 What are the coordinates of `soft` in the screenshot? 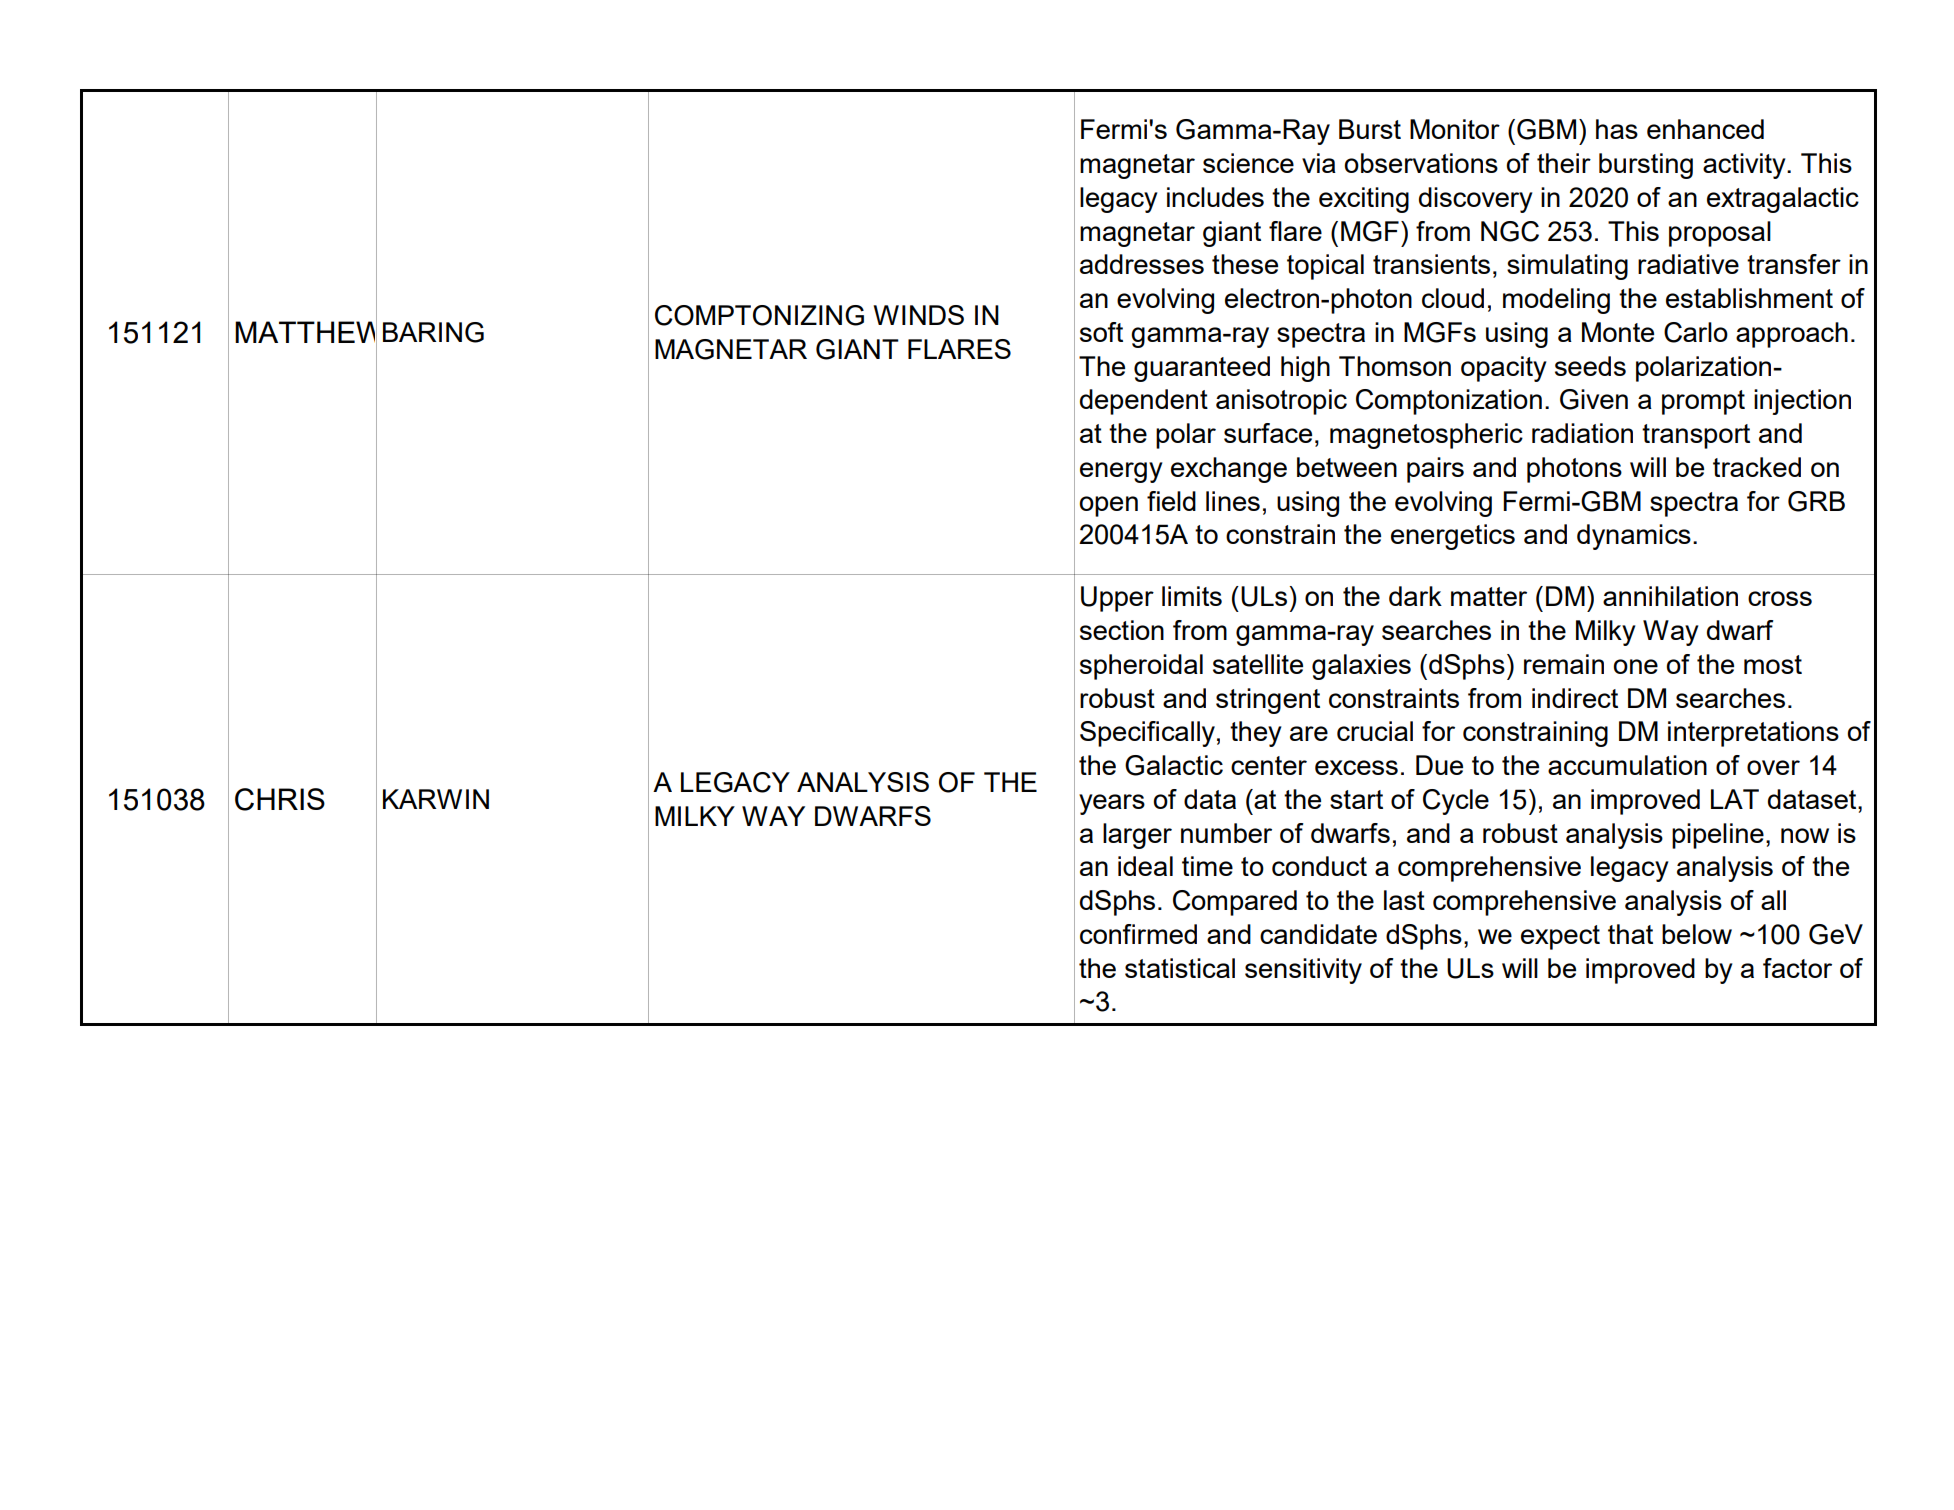 It's located at (1101, 332).
